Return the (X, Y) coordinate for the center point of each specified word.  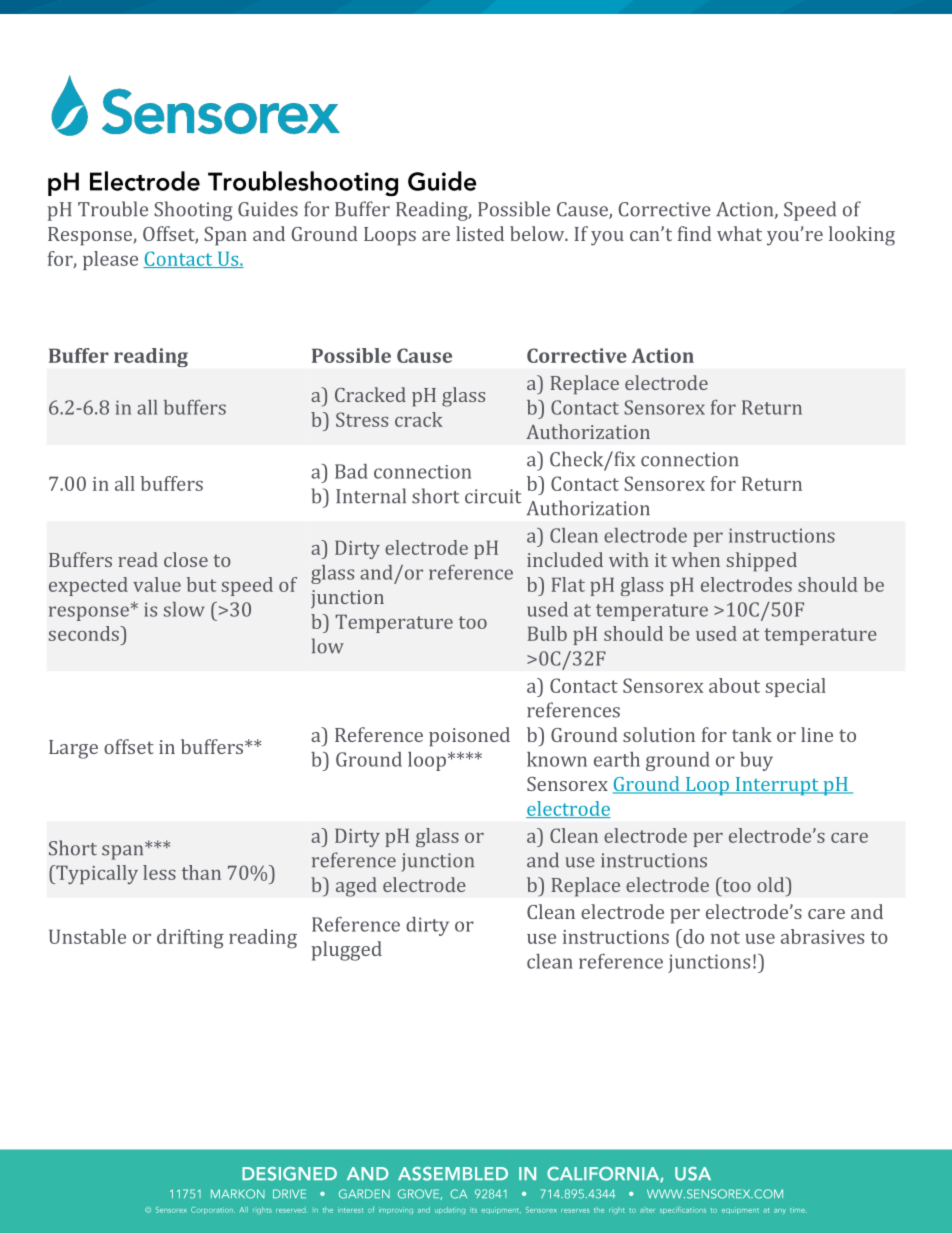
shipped (762, 562)
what (739, 233)
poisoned (469, 736)
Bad (351, 471)
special (795, 687)
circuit (493, 496)
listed (480, 233)
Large (73, 749)
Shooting (193, 211)
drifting (190, 939)
